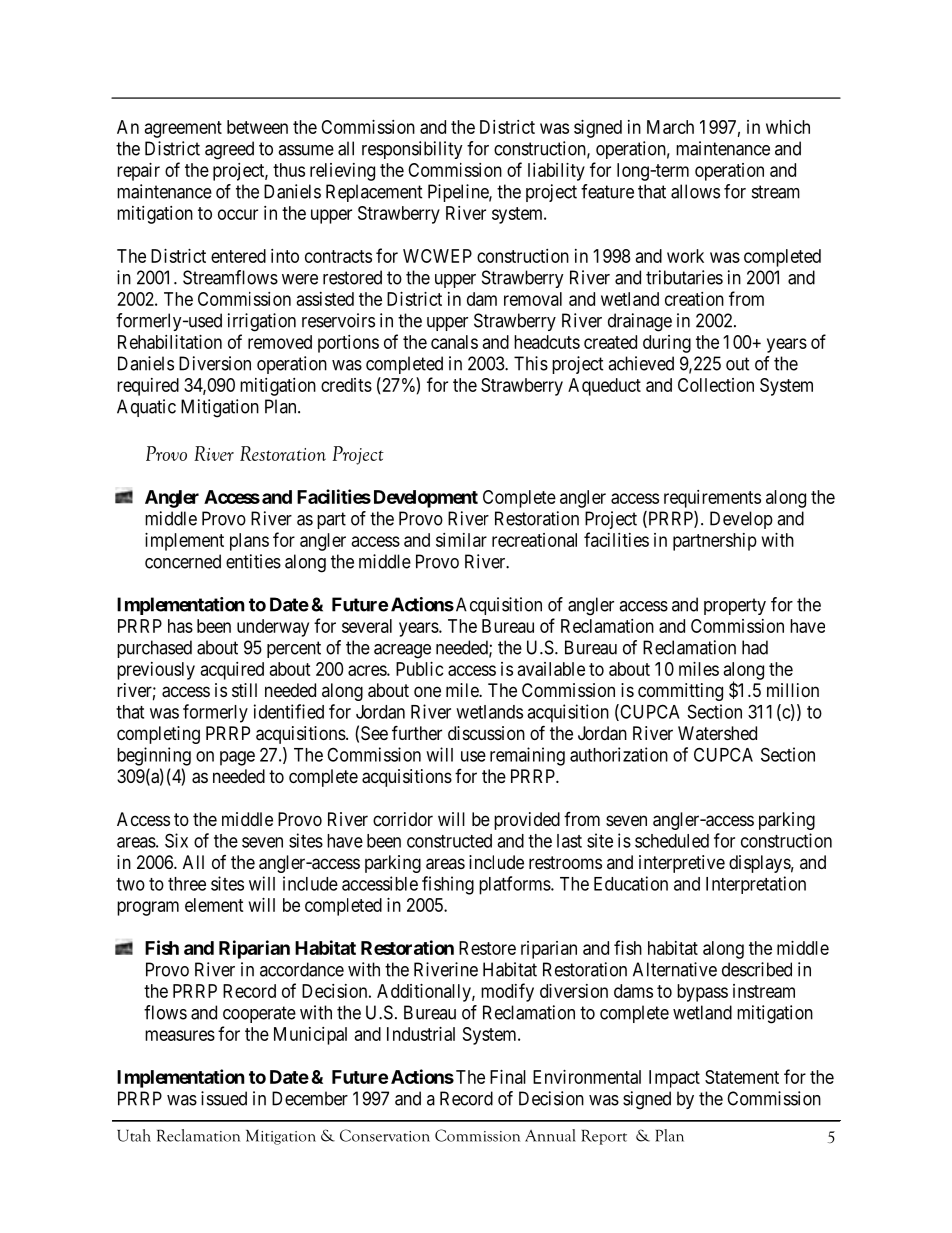  What do you see at coordinates (742, 1077) in the screenshot?
I see `Statement` at bounding box center [742, 1077].
